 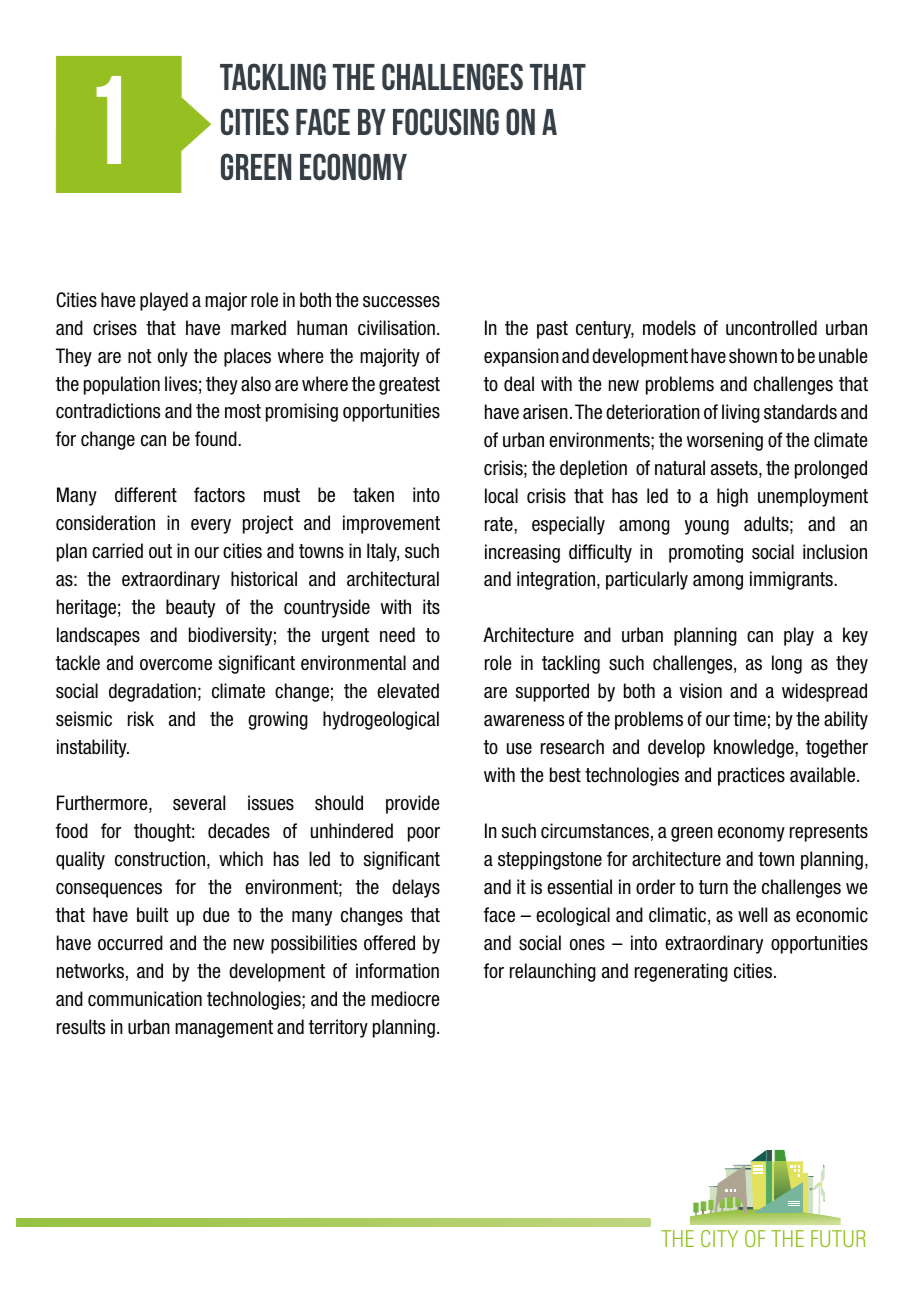 What do you see at coordinates (749, 718) in the screenshot?
I see `time` at bounding box center [749, 718].
